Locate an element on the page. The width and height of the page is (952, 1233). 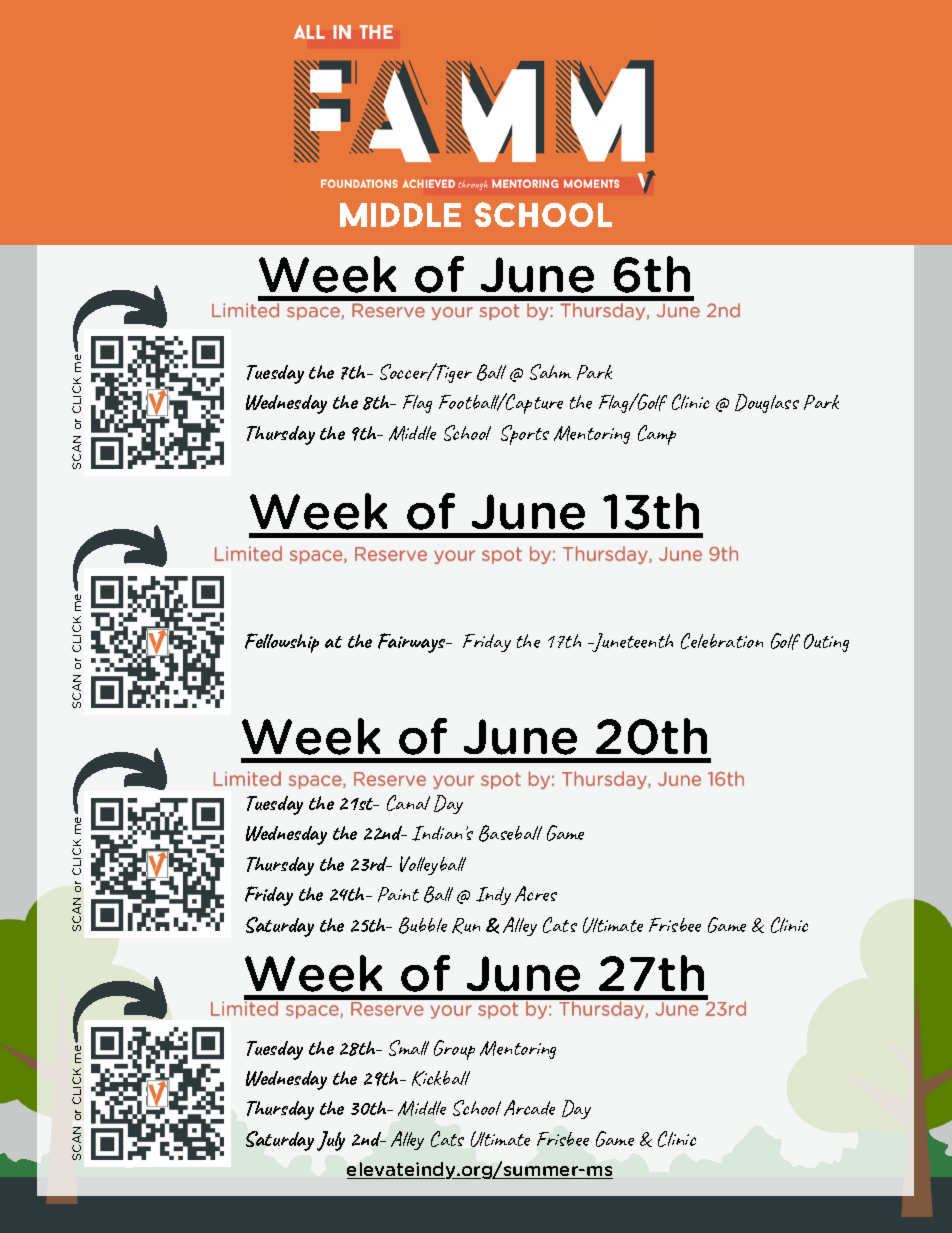
Celebration is located at coordinates (722, 641).
